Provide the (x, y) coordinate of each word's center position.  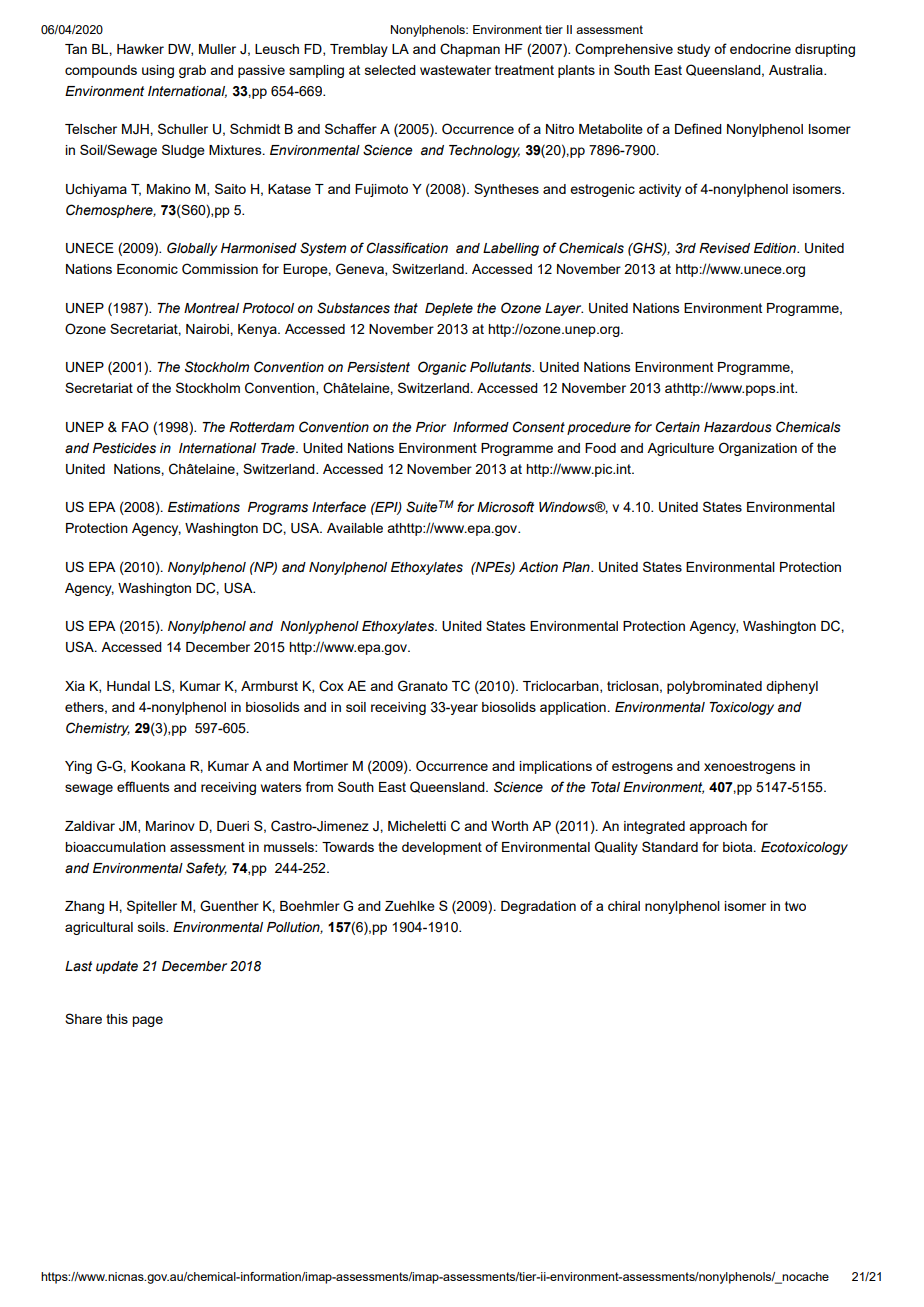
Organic (442, 368)
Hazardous (738, 427)
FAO (135, 427)
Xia (75, 686)
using (158, 71)
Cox (331, 686)
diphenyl (792, 687)
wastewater (455, 70)
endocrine (760, 49)
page (147, 1021)
